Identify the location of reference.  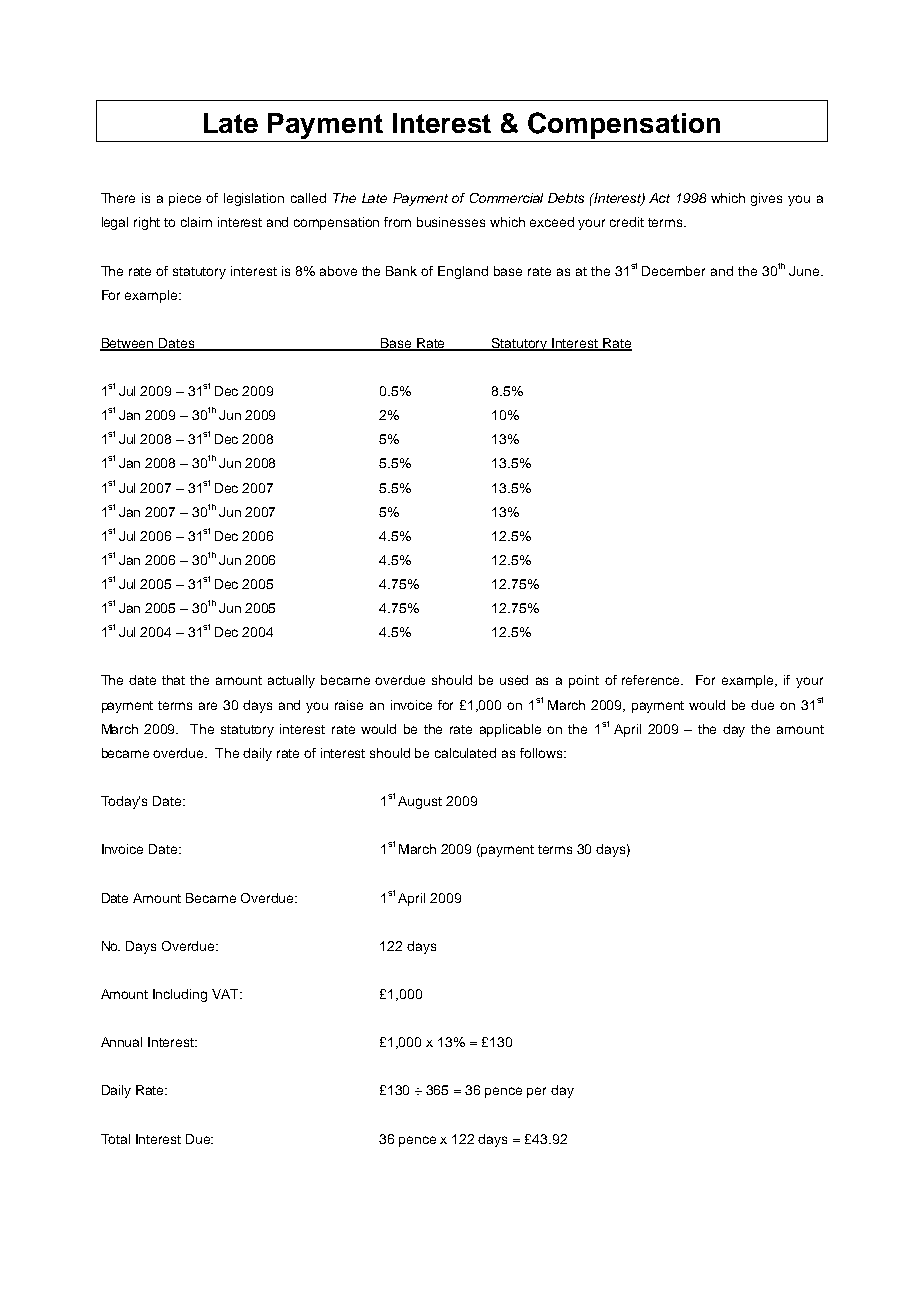
(652, 680).
